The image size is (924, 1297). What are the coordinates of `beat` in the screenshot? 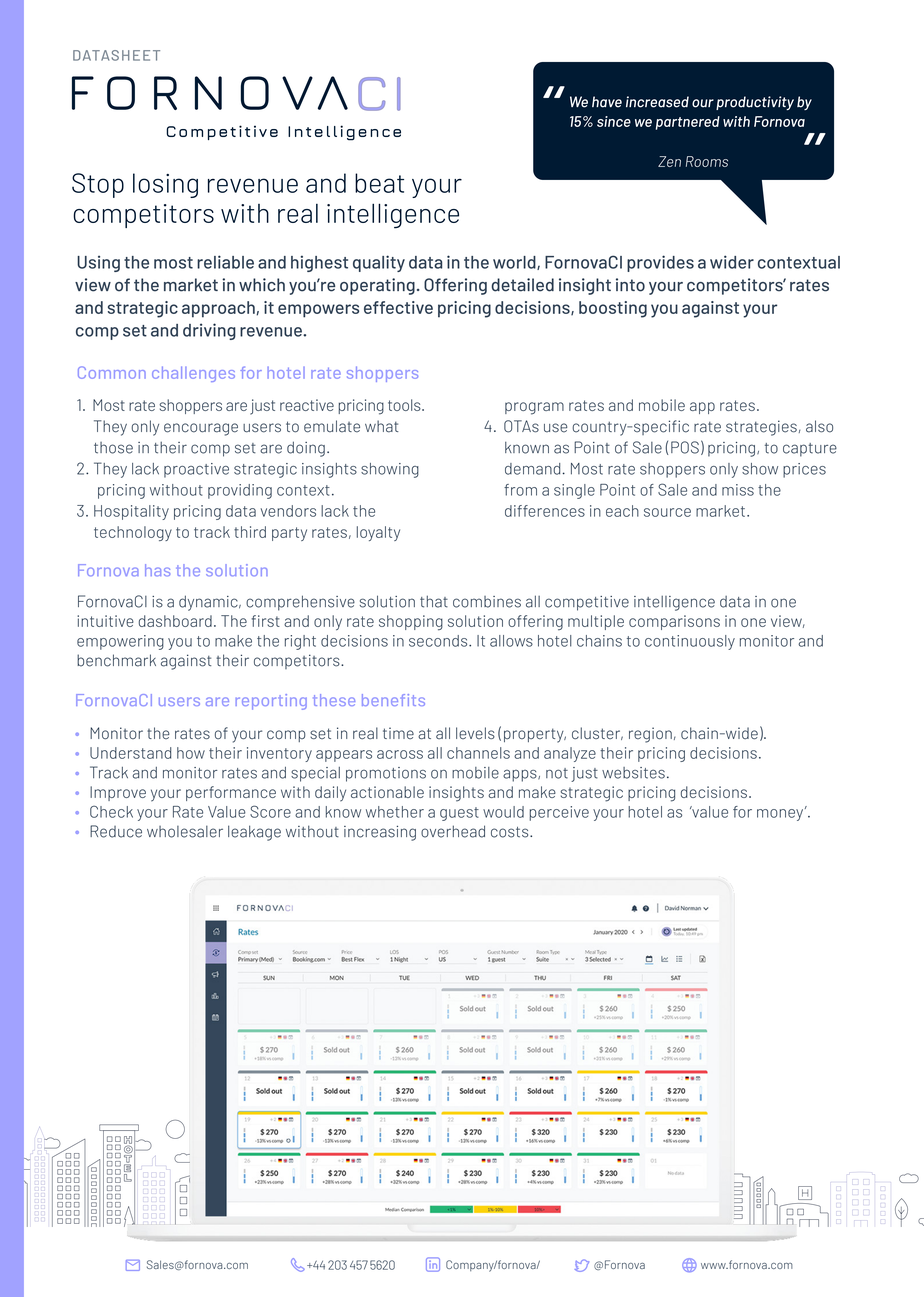 It's located at (379, 183).
